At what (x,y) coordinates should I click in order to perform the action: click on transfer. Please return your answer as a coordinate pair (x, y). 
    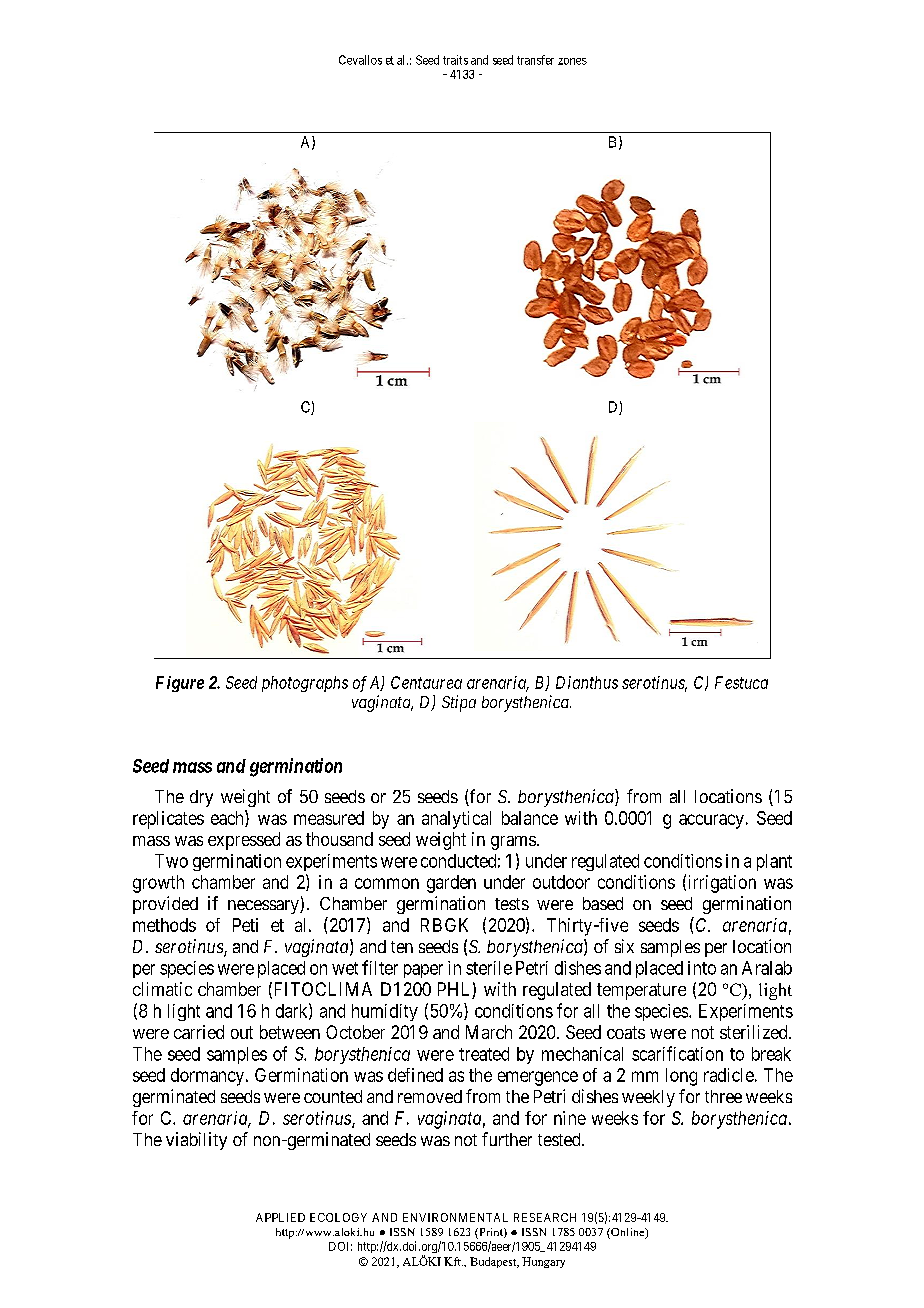
    Looking at the image, I should click on (535, 60).
